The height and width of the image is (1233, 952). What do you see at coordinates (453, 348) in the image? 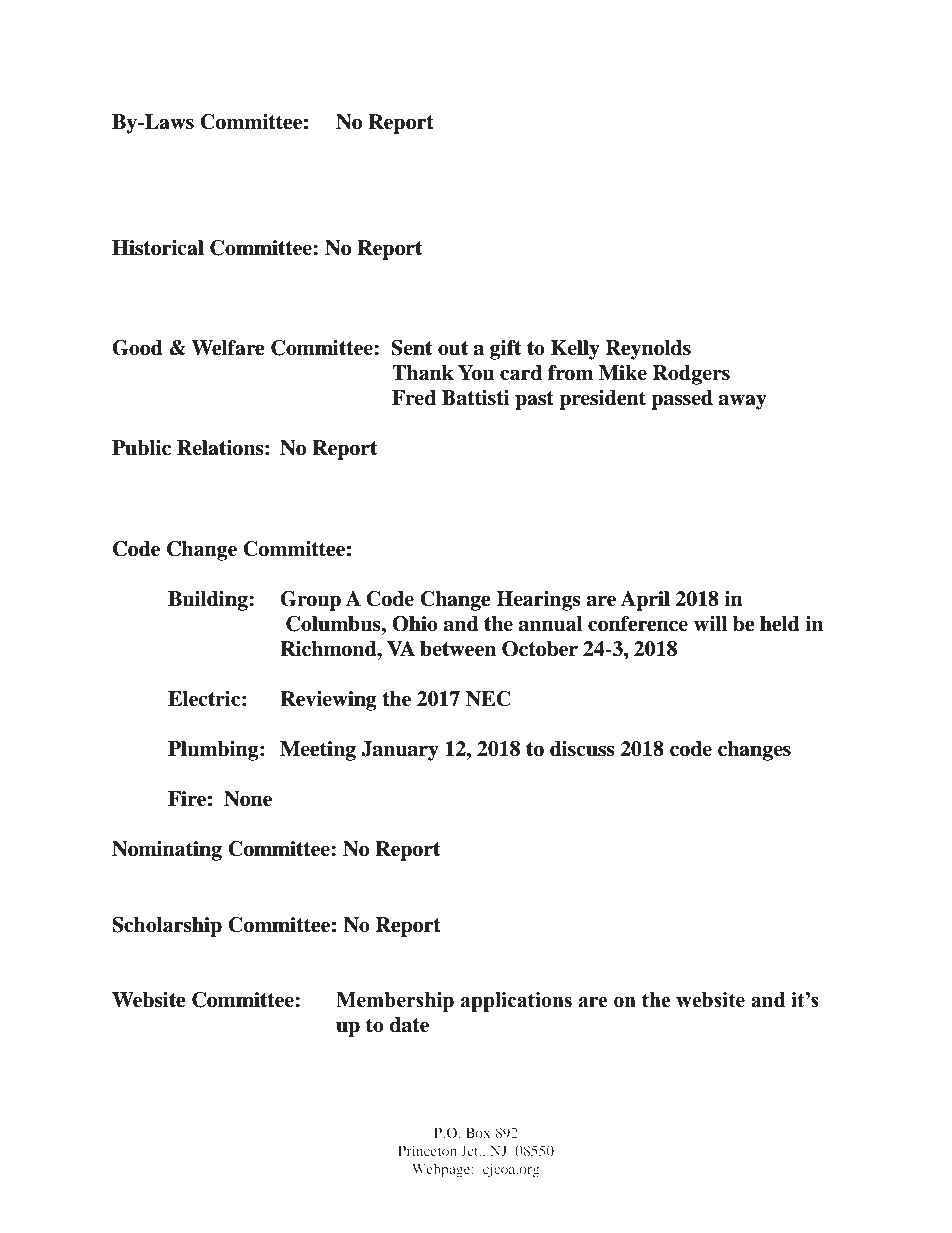
I see `out` at bounding box center [453, 348].
